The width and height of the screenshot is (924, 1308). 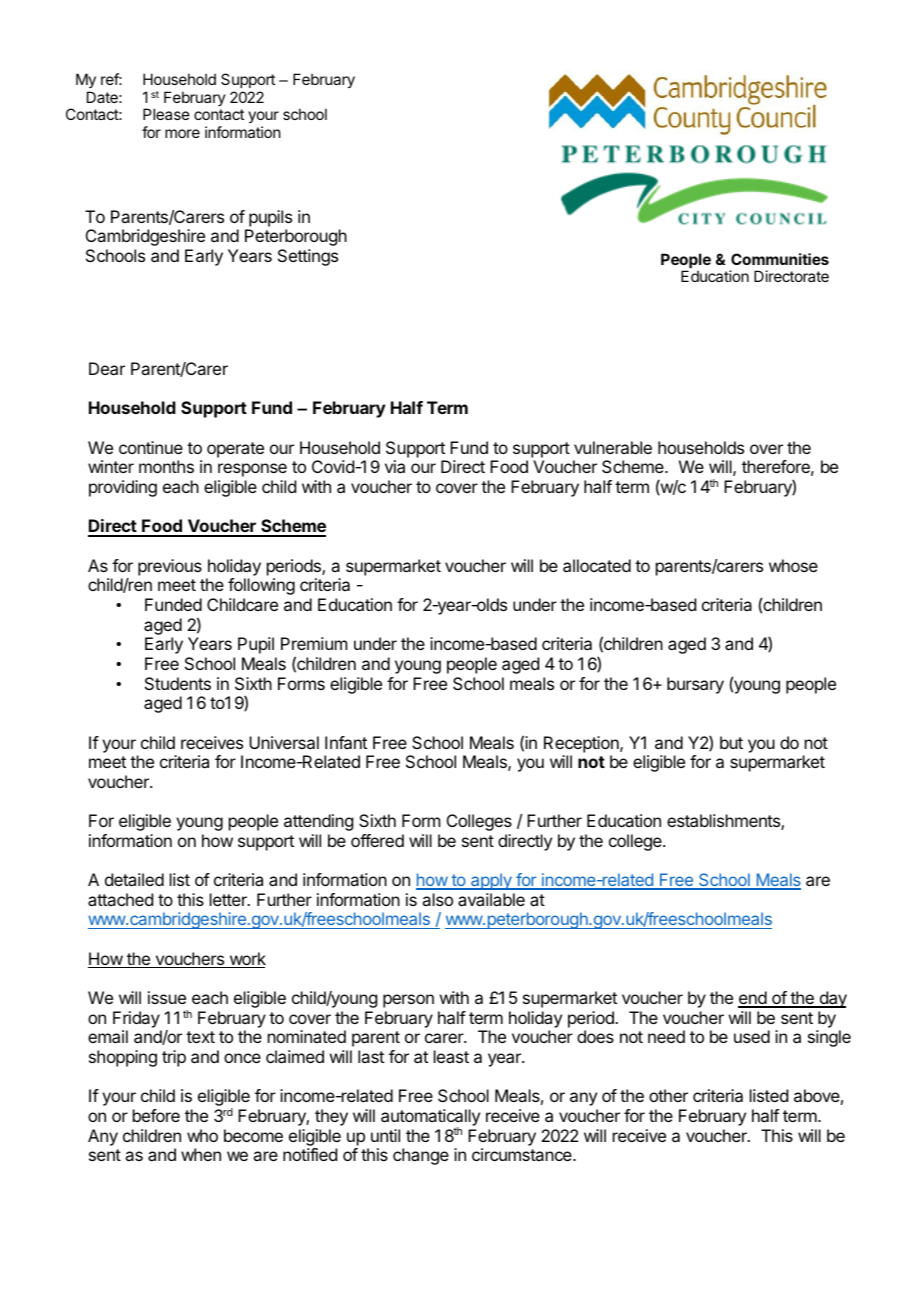 What do you see at coordinates (308, 257) in the screenshot?
I see `Settings` at bounding box center [308, 257].
